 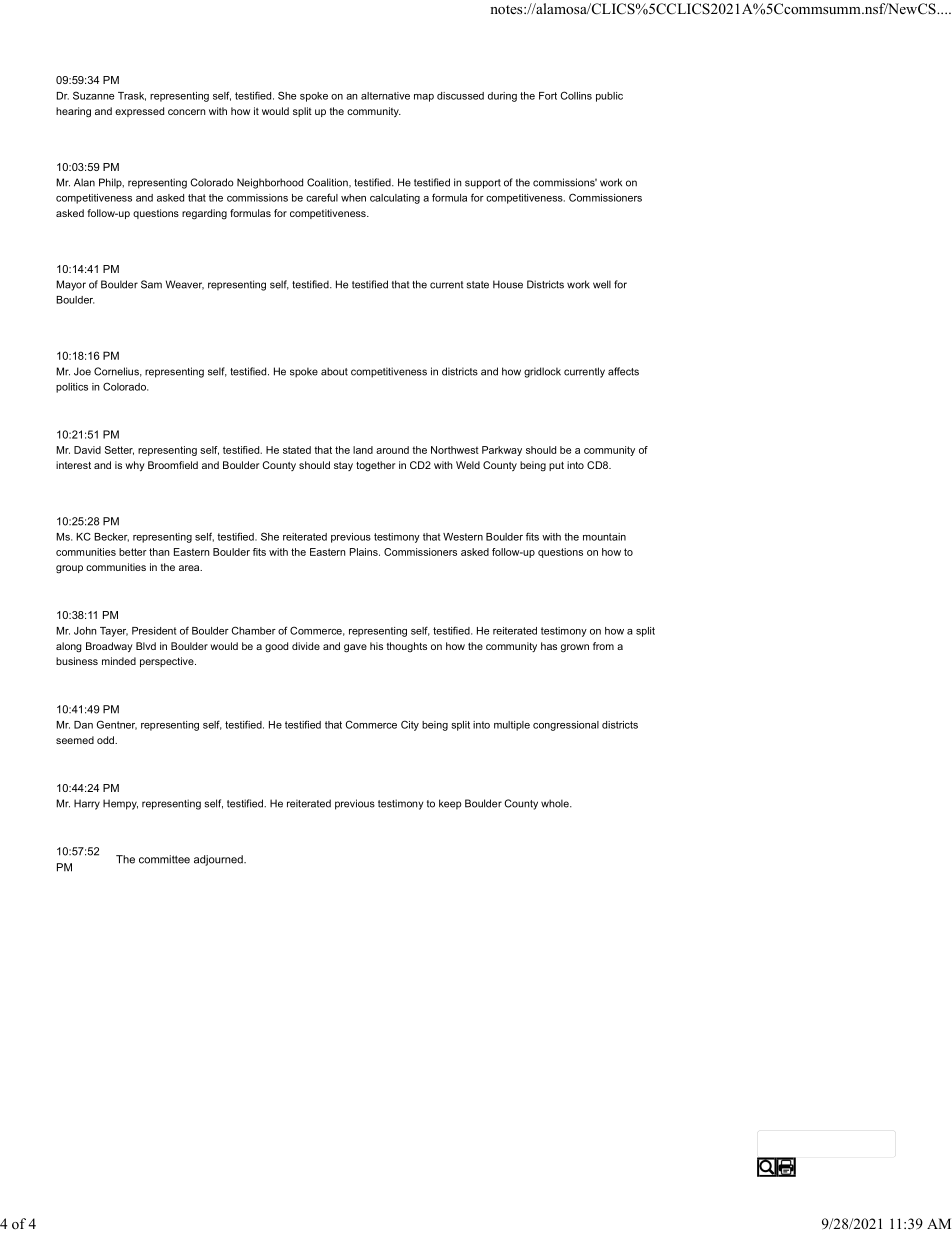 I want to click on Western, so click(x=463, y=537).
